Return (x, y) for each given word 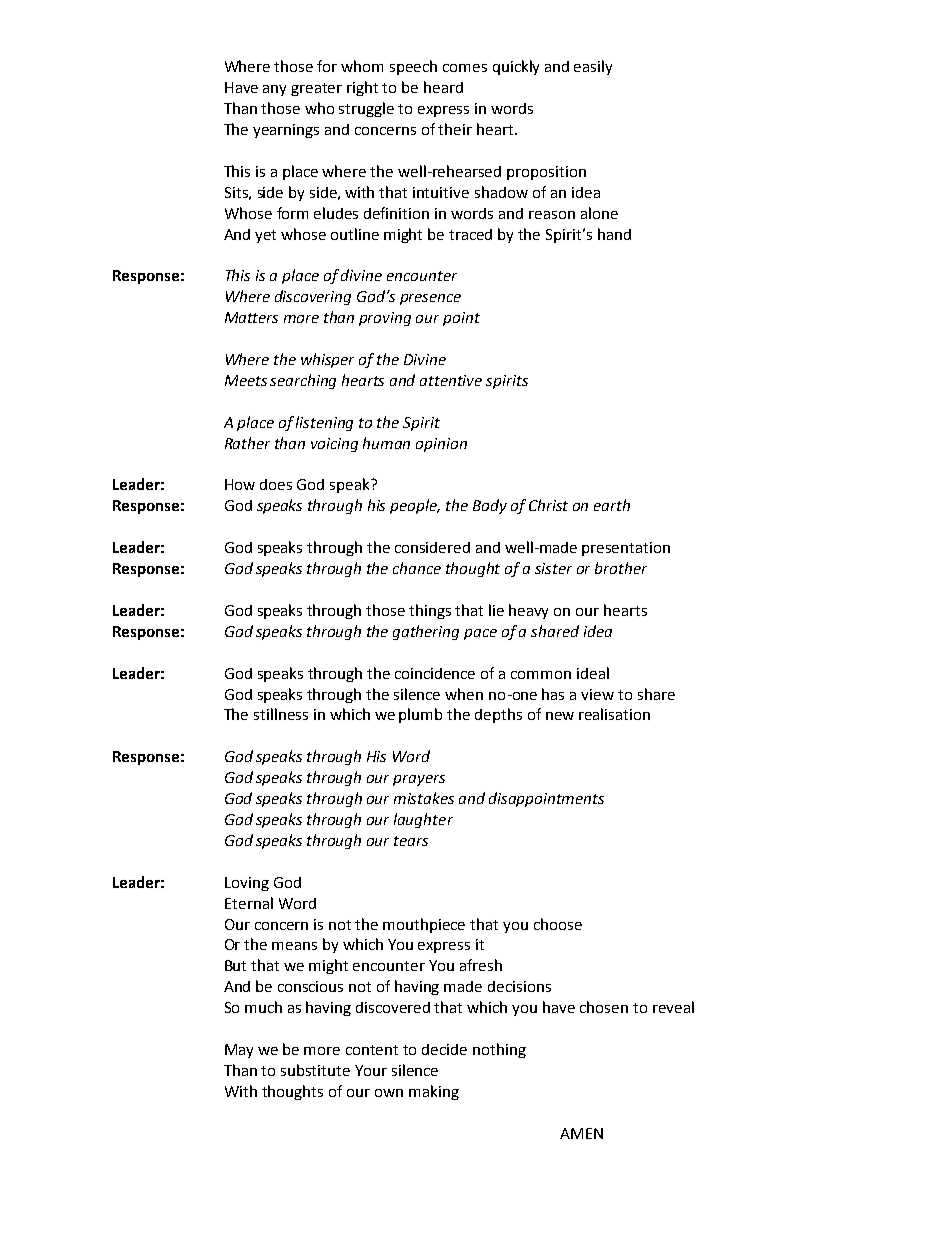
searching (303, 381)
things (430, 611)
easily (593, 67)
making (434, 1092)
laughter (423, 820)
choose (558, 924)
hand (614, 234)
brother (621, 568)
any (274, 90)
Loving (247, 884)
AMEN (581, 1133)
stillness (281, 714)
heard (443, 87)
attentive (451, 380)
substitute (315, 1070)
